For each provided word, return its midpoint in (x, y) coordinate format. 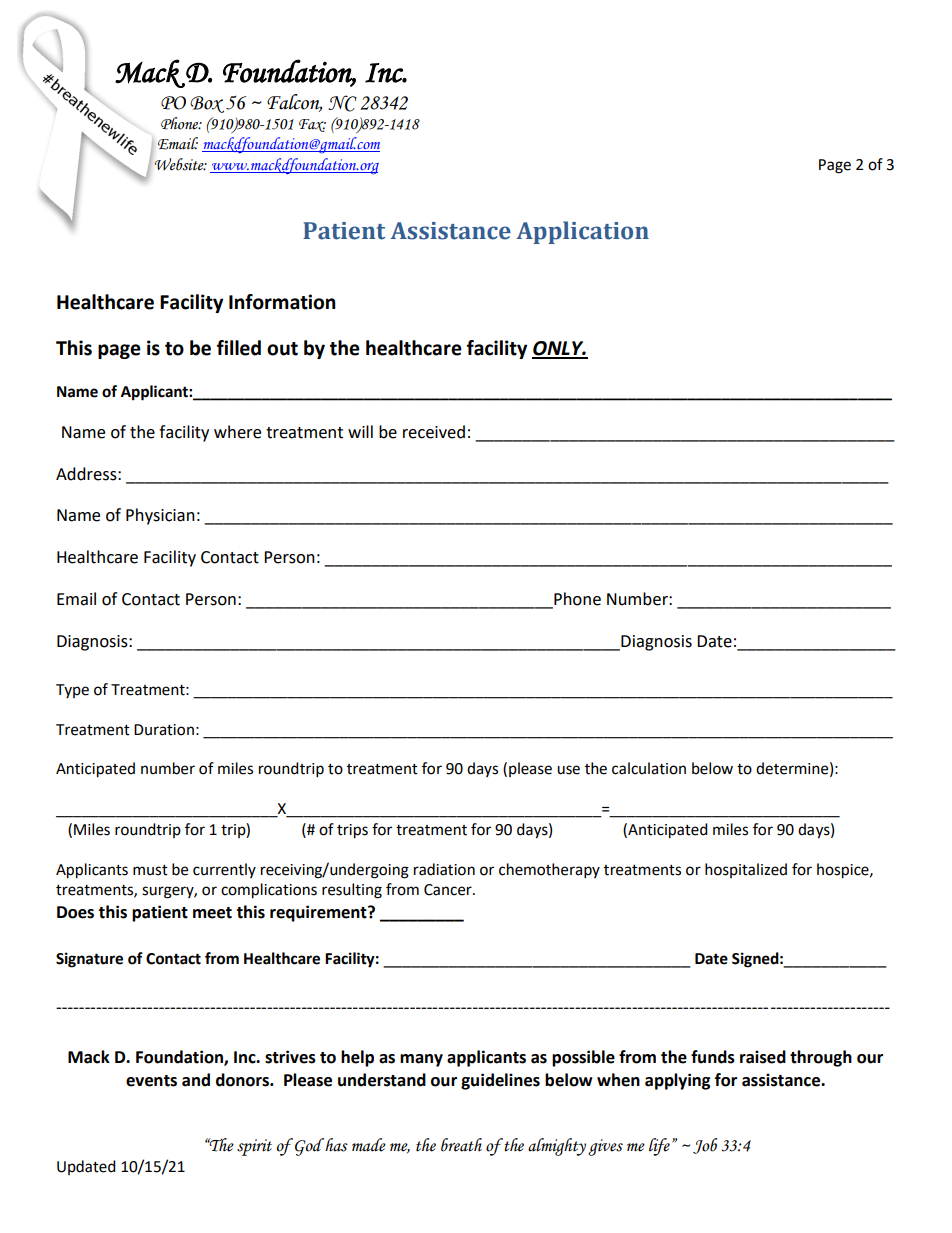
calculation (649, 768)
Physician (160, 516)
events (151, 1081)
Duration (164, 730)
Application (582, 232)
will (360, 431)
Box (207, 104)
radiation (444, 869)
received (434, 432)
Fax (312, 125)
